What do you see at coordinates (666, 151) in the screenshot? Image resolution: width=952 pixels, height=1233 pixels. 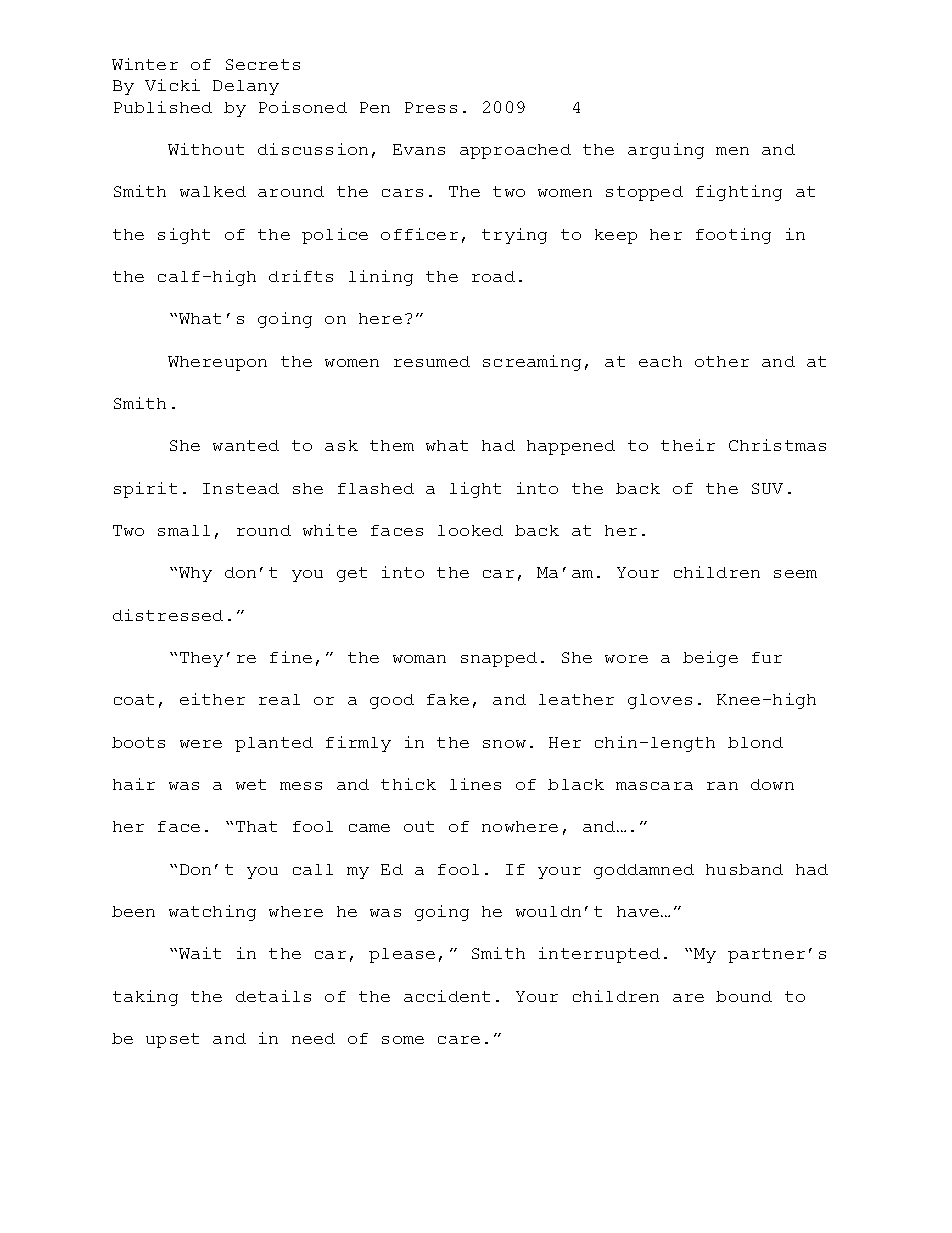 I see `arguing` at bounding box center [666, 151].
